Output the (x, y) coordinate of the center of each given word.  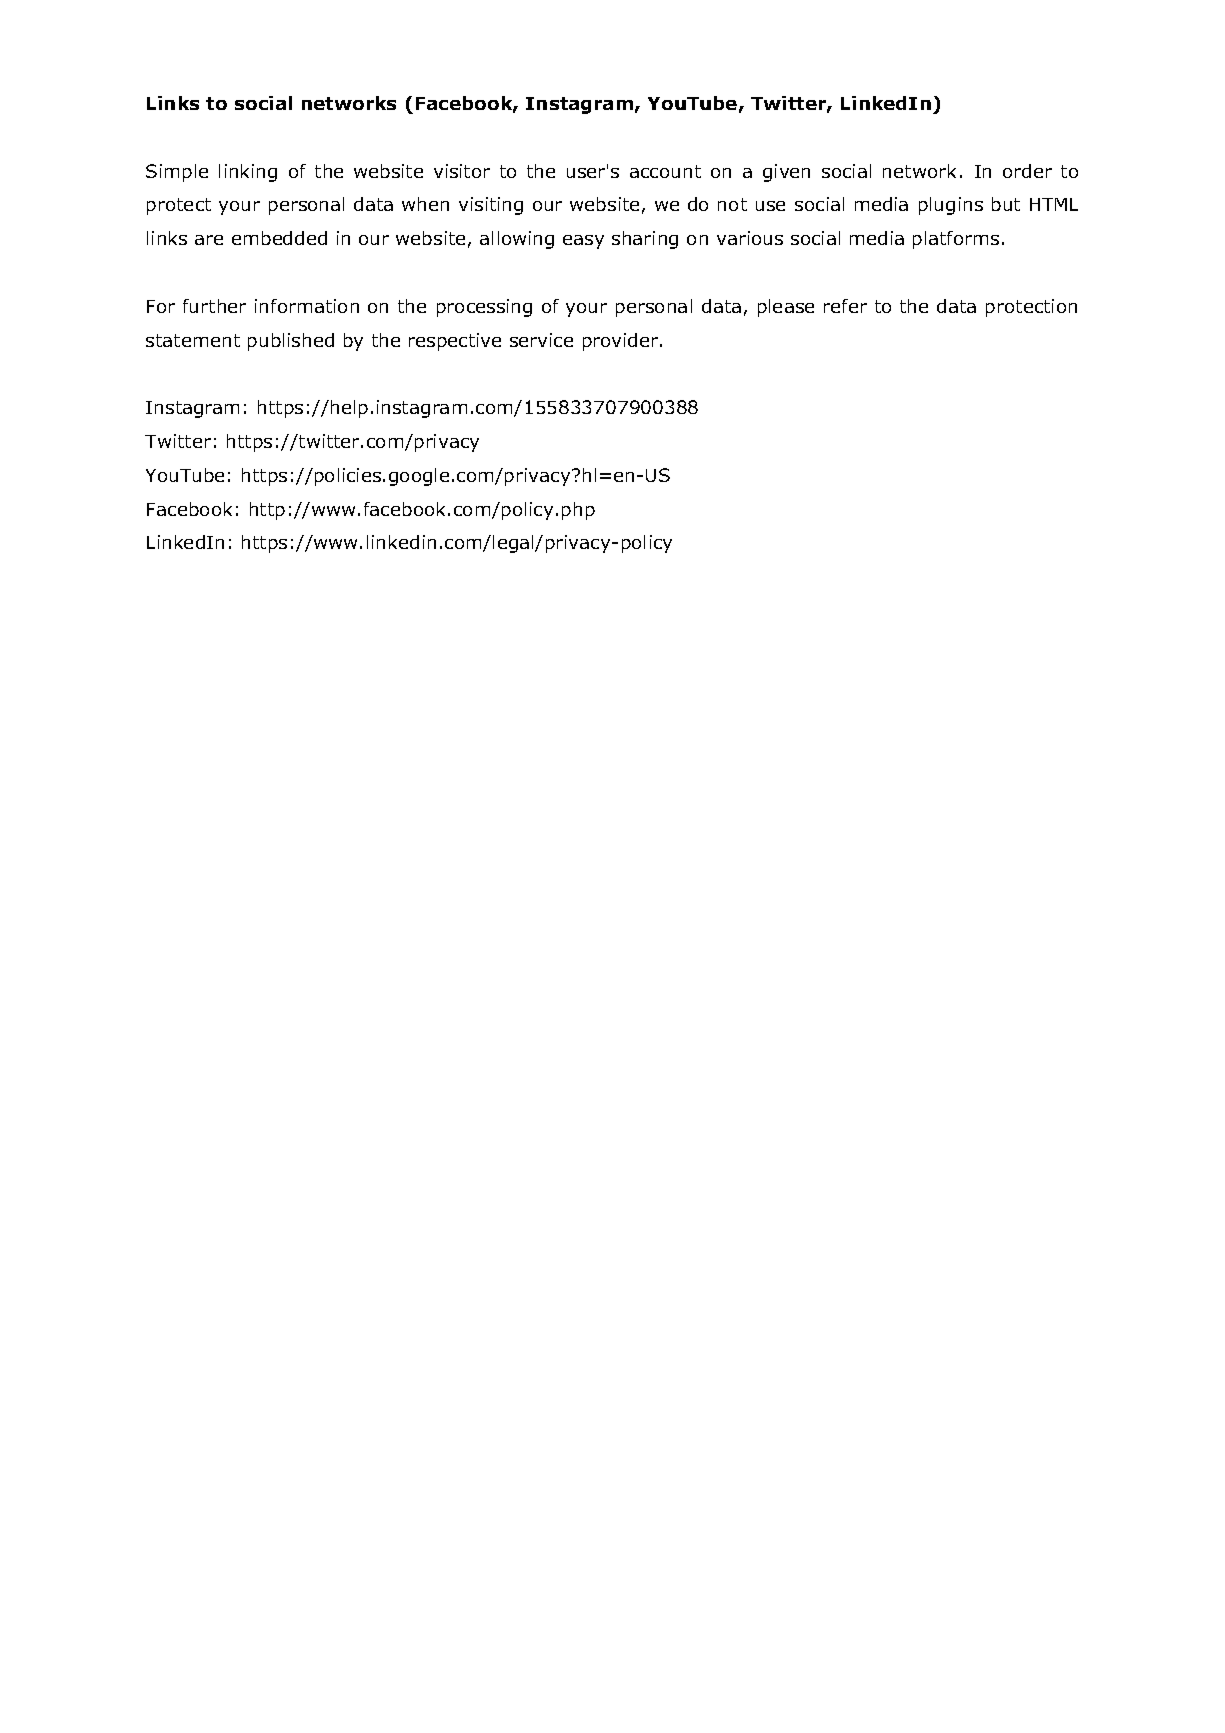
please (786, 308)
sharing (645, 240)
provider (622, 342)
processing (484, 308)
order (1027, 171)
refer (845, 306)
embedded (279, 238)
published (291, 342)
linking (248, 173)
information (307, 306)
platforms (956, 240)
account (665, 171)
